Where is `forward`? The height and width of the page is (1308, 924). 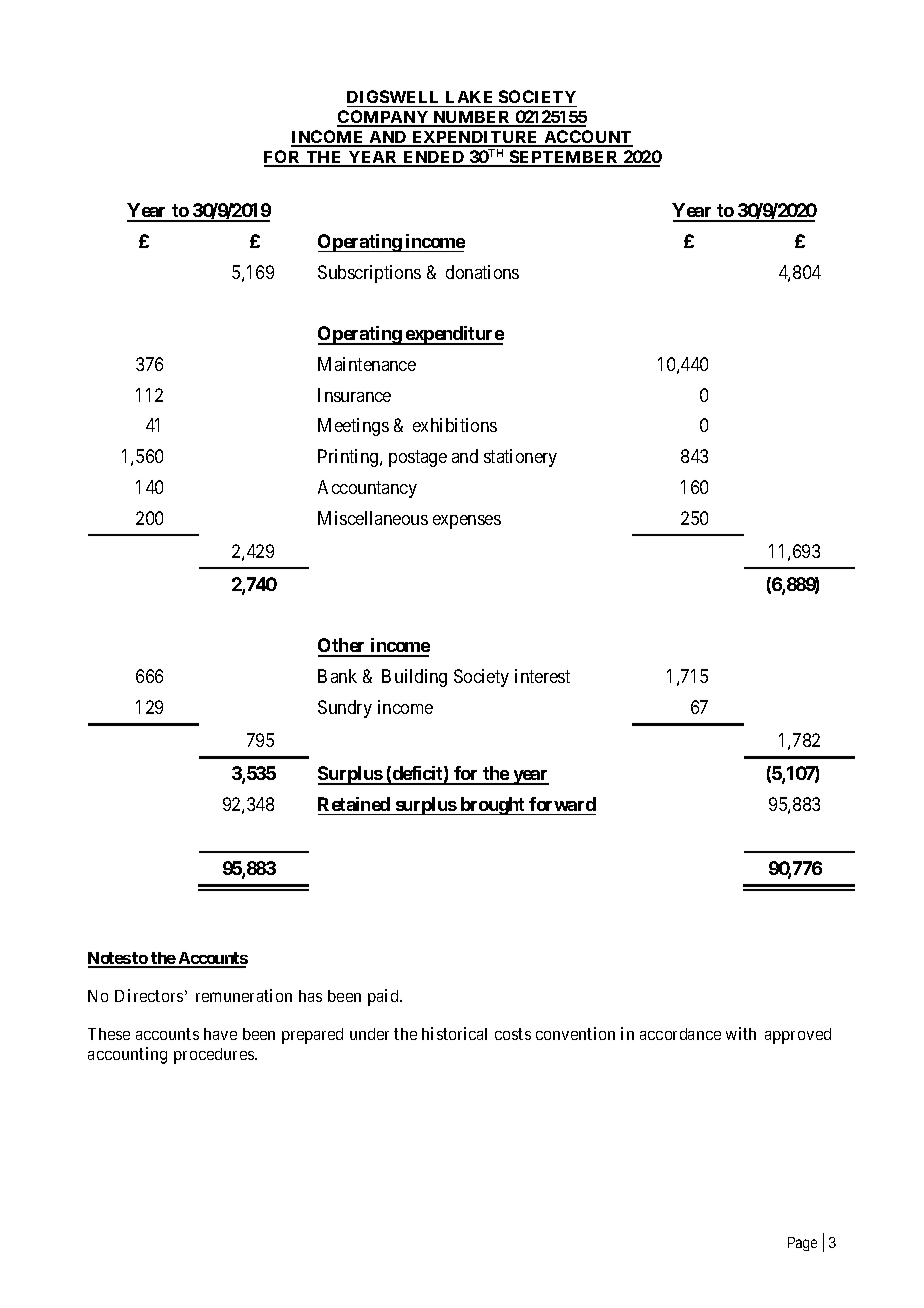
forward is located at coordinates (562, 804).
